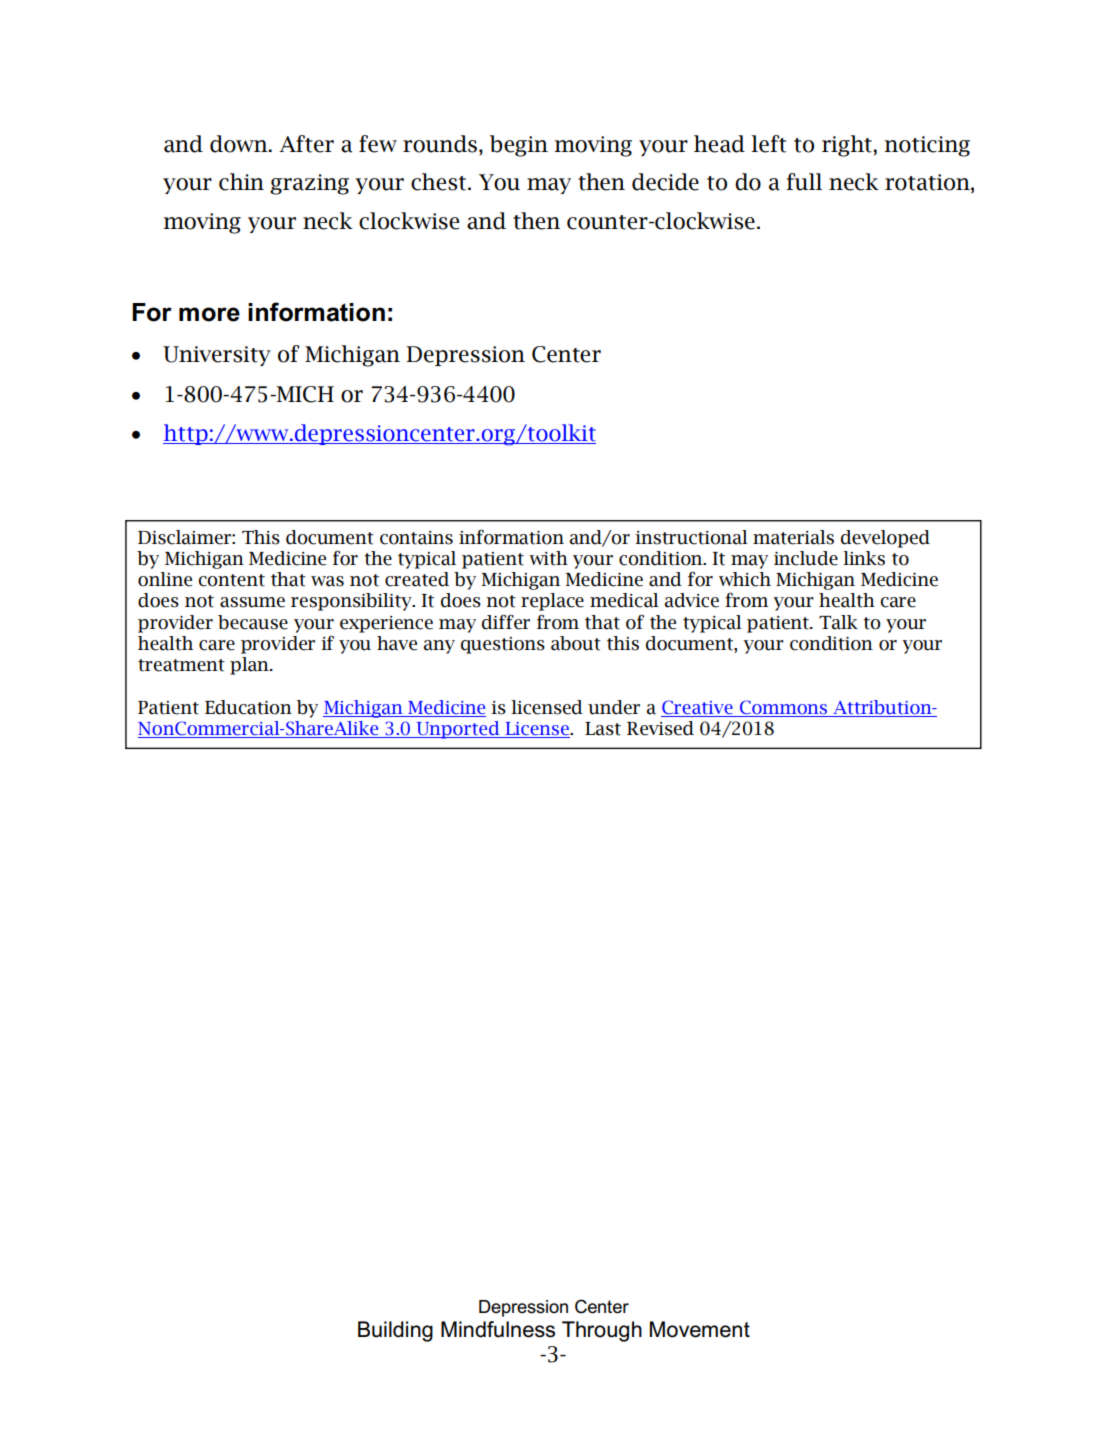 This document has width=1105, height=1431. I want to click on Last, so click(603, 729).
